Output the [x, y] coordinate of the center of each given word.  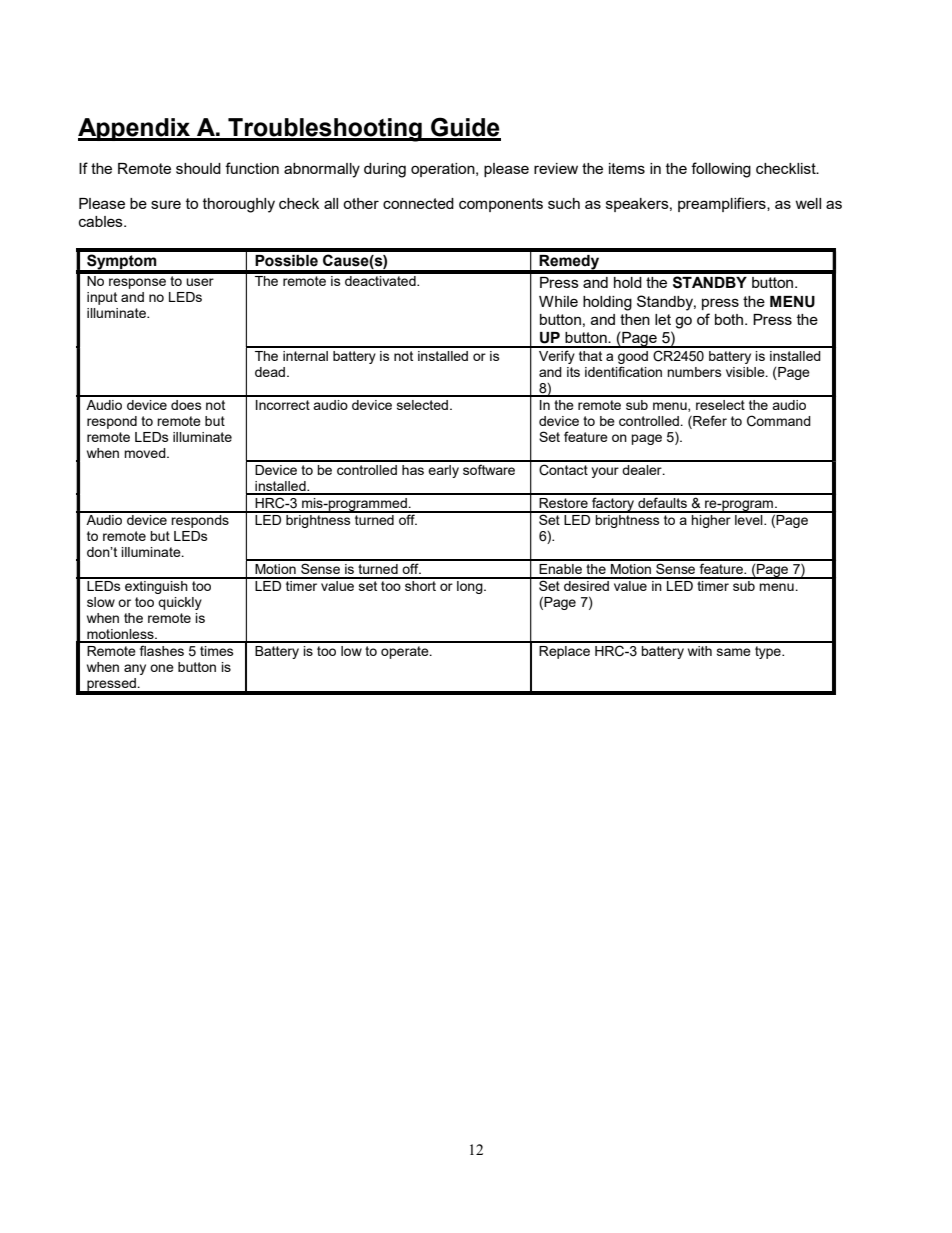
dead [271, 372]
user [200, 282]
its [573, 372]
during [385, 170]
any [135, 669]
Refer [709, 420]
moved [146, 453]
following [721, 170]
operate [406, 652]
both [730, 319]
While [558, 301]
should [198, 168]
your [605, 472]
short [421, 584]
